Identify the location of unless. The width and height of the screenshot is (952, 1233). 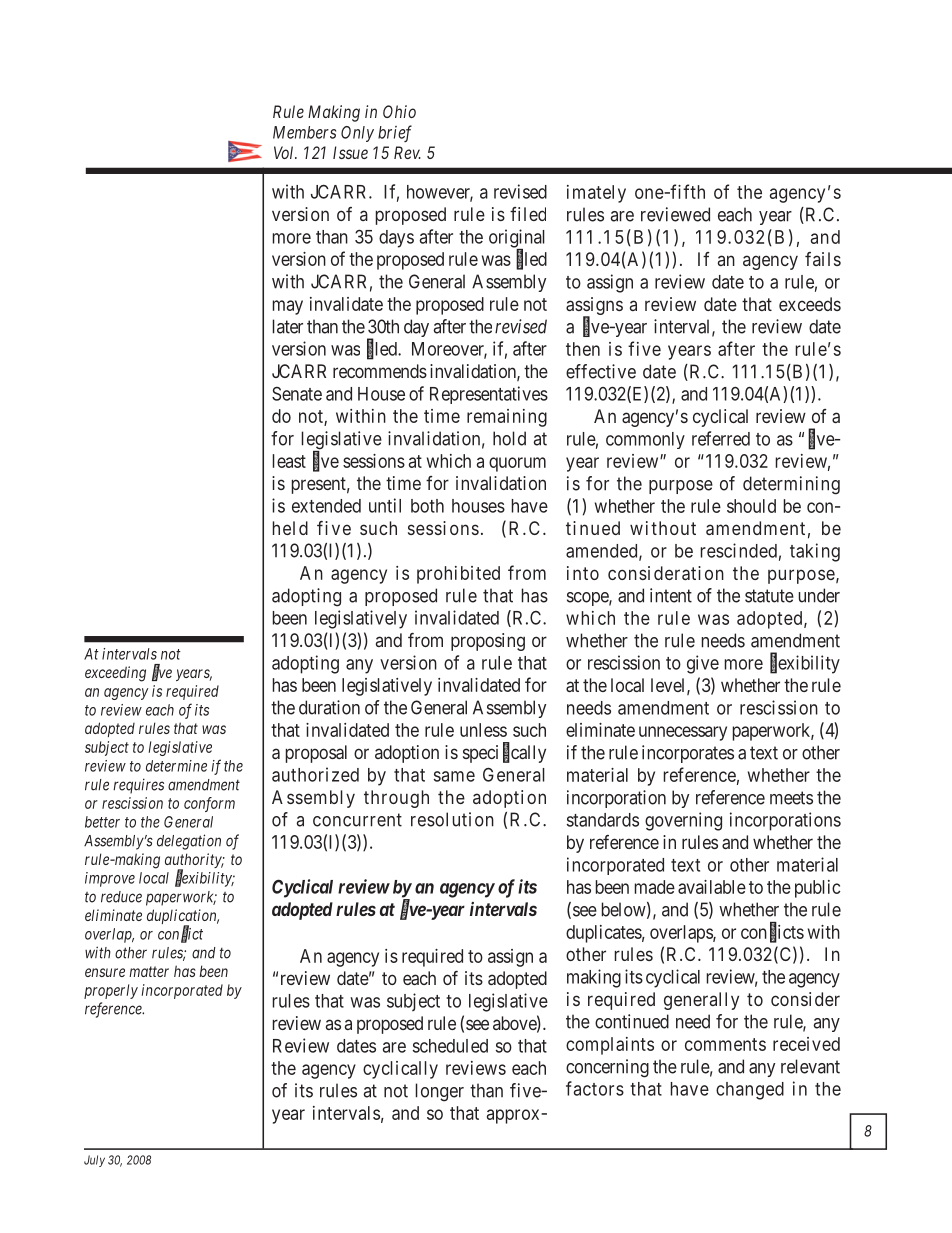
(483, 730).
